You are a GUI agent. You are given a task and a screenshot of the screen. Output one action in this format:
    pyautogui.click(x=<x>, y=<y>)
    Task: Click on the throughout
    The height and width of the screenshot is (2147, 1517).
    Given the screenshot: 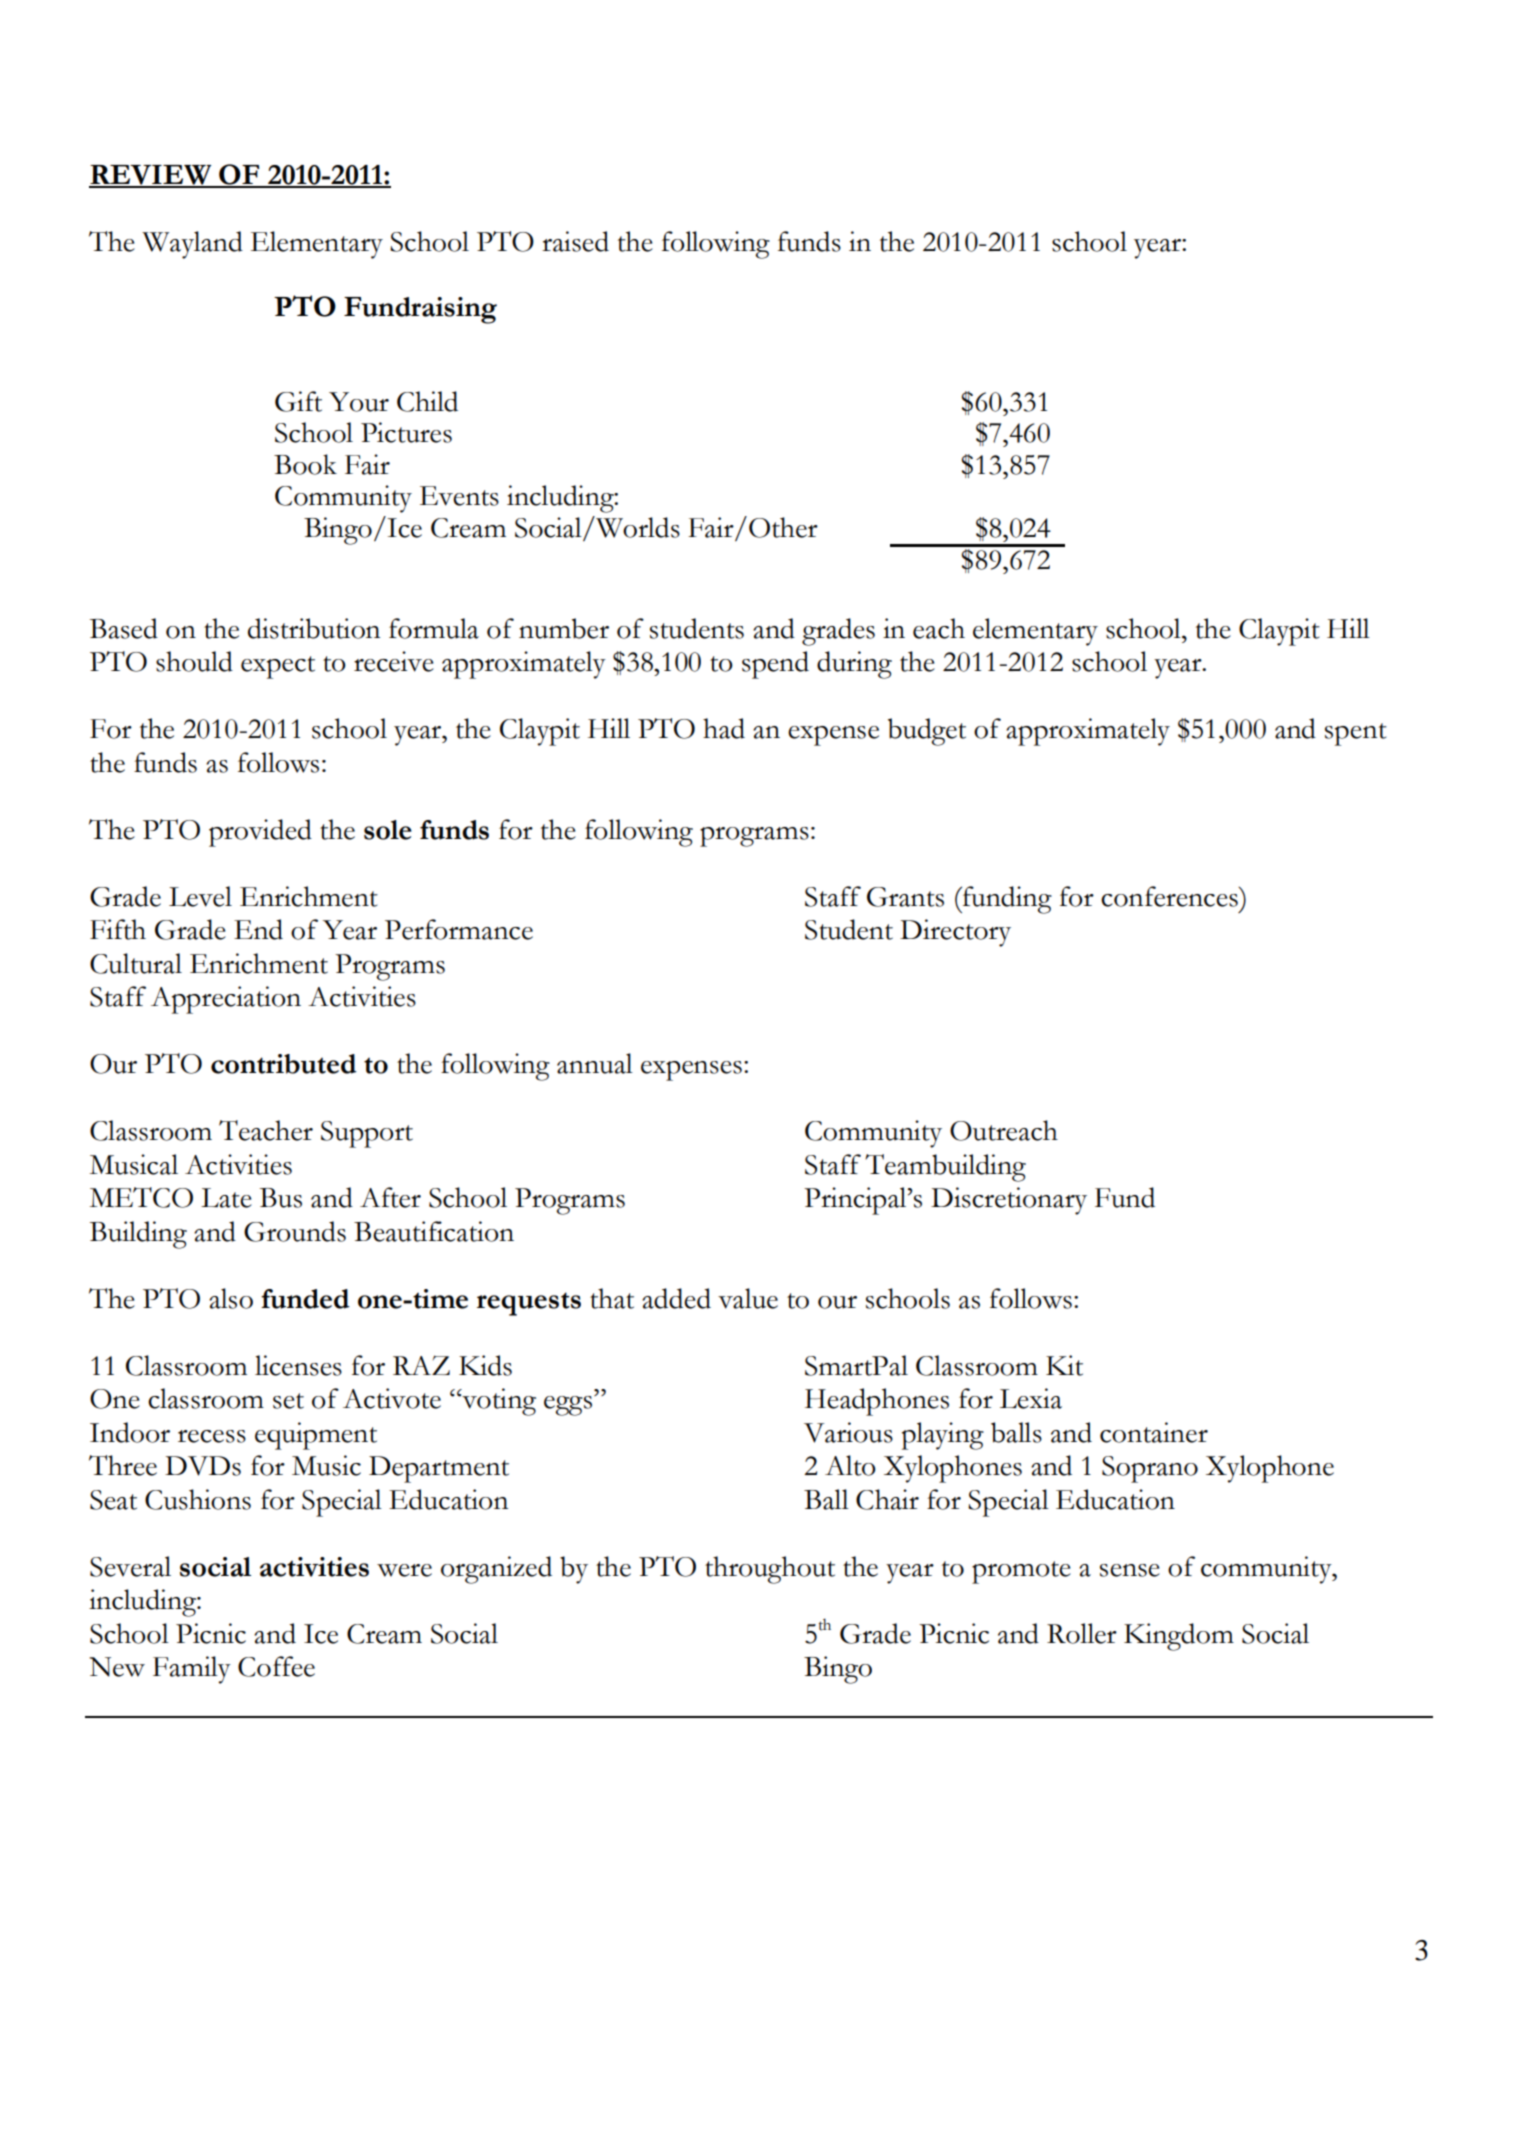 What is the action you would take?
    pyautogui.click(x=770, y=1570)
